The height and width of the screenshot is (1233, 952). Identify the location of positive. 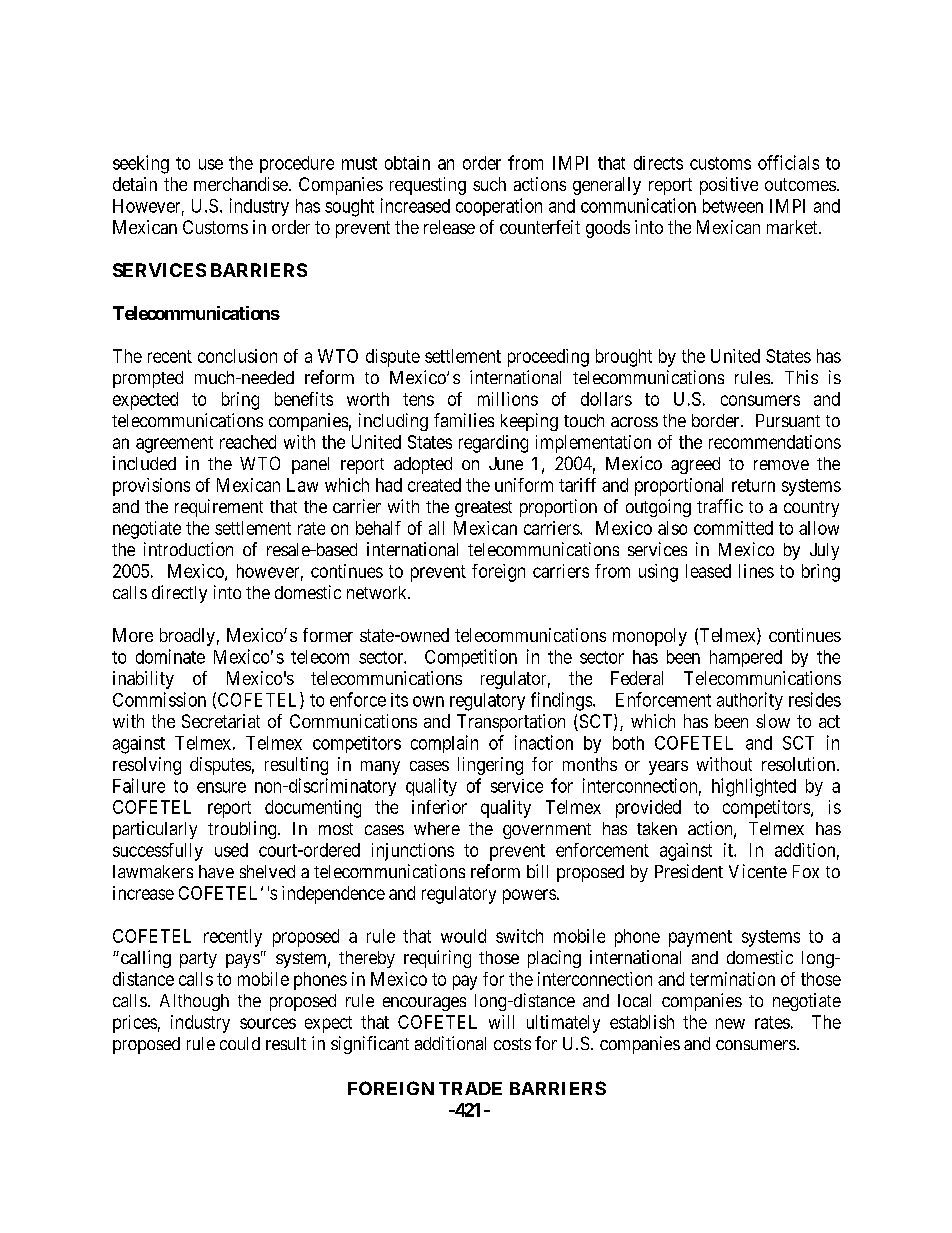
(729, 186).
